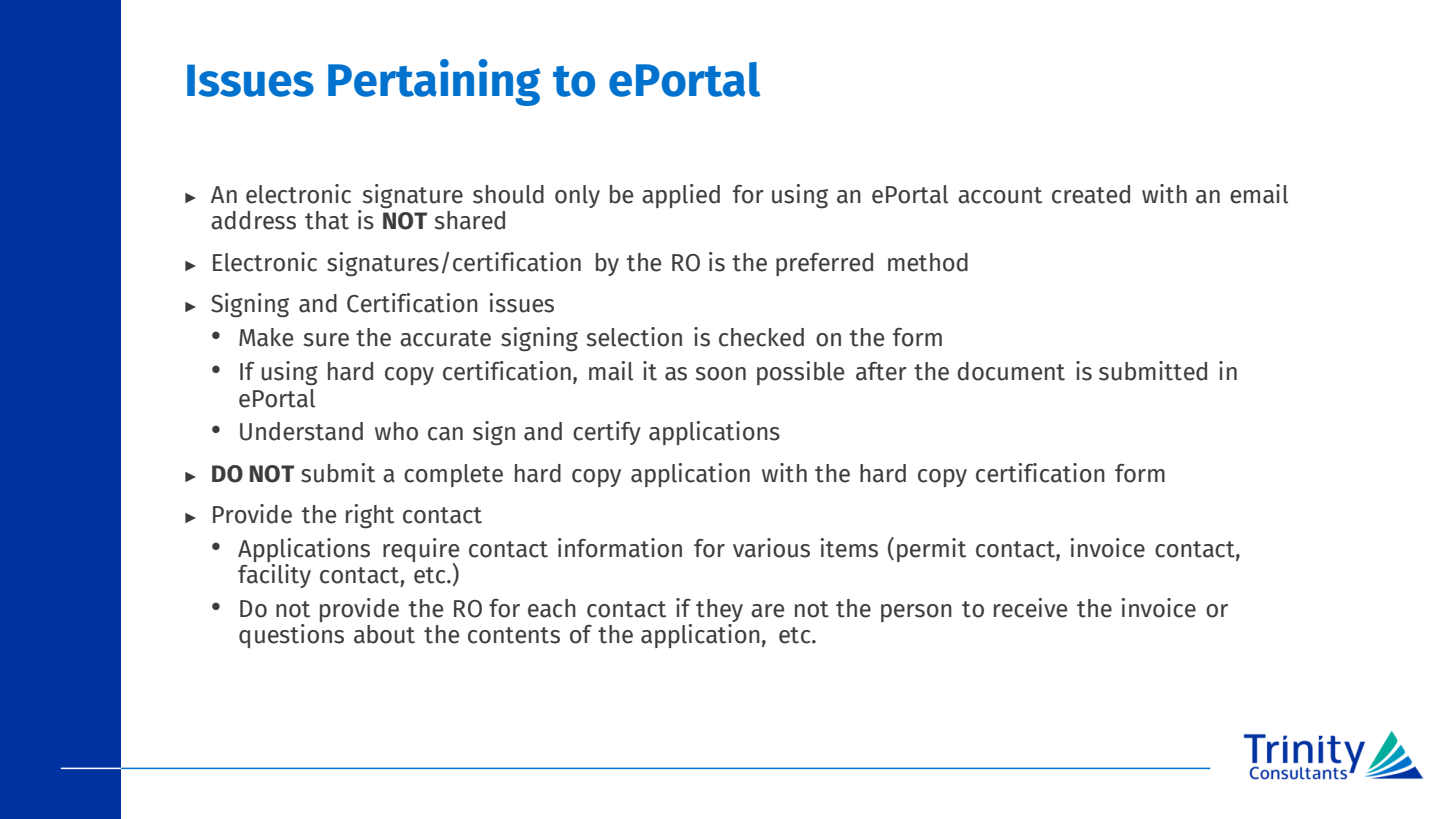 Image resolution: width=1456 pixels, height=819 pixels. Describe the element at coordinates (1000, 195) in the screenshot. I see `account` at that location.
